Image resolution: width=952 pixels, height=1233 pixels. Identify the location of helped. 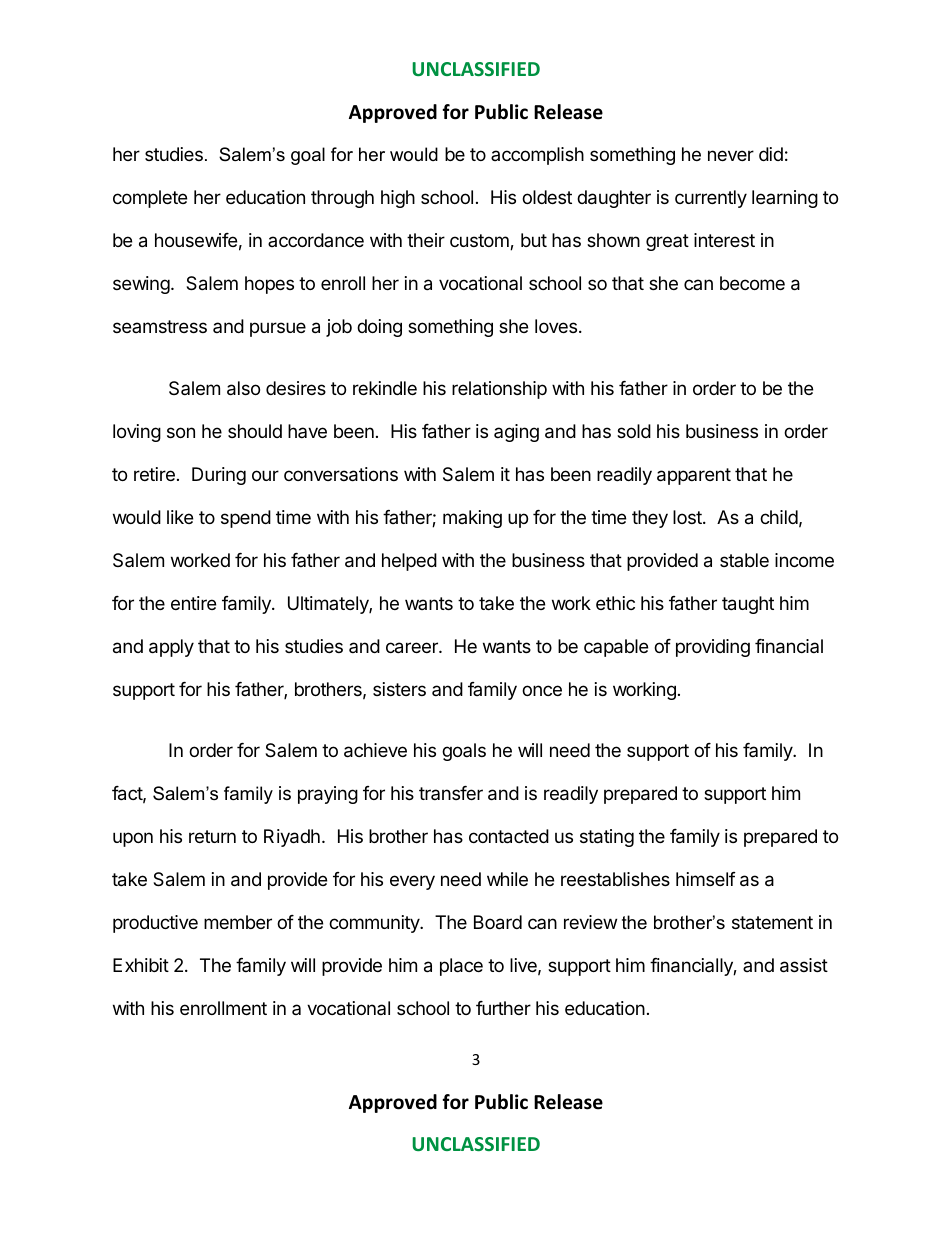
(409, 562).
